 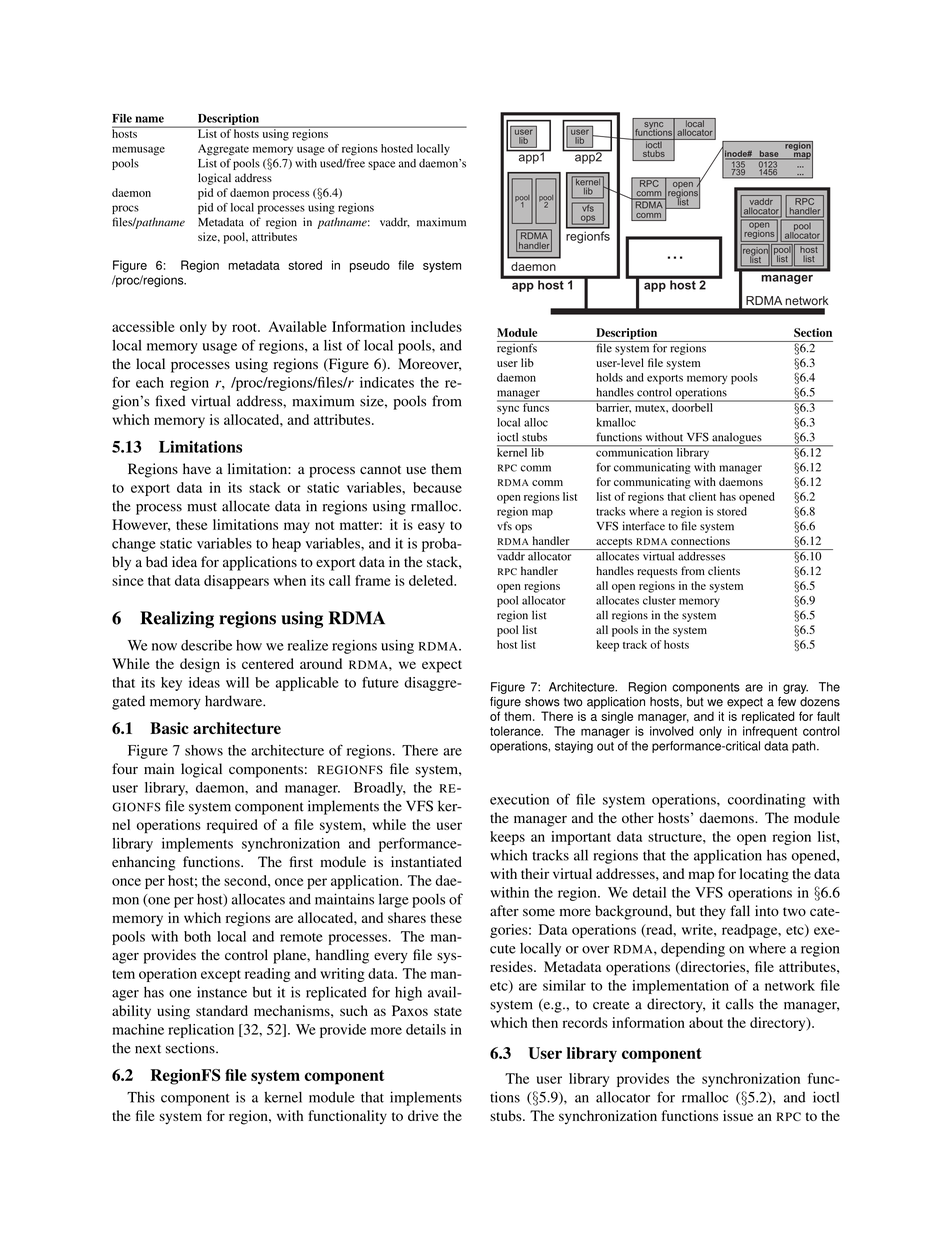 I want to click on issue, so click(x=738, y=1115).
